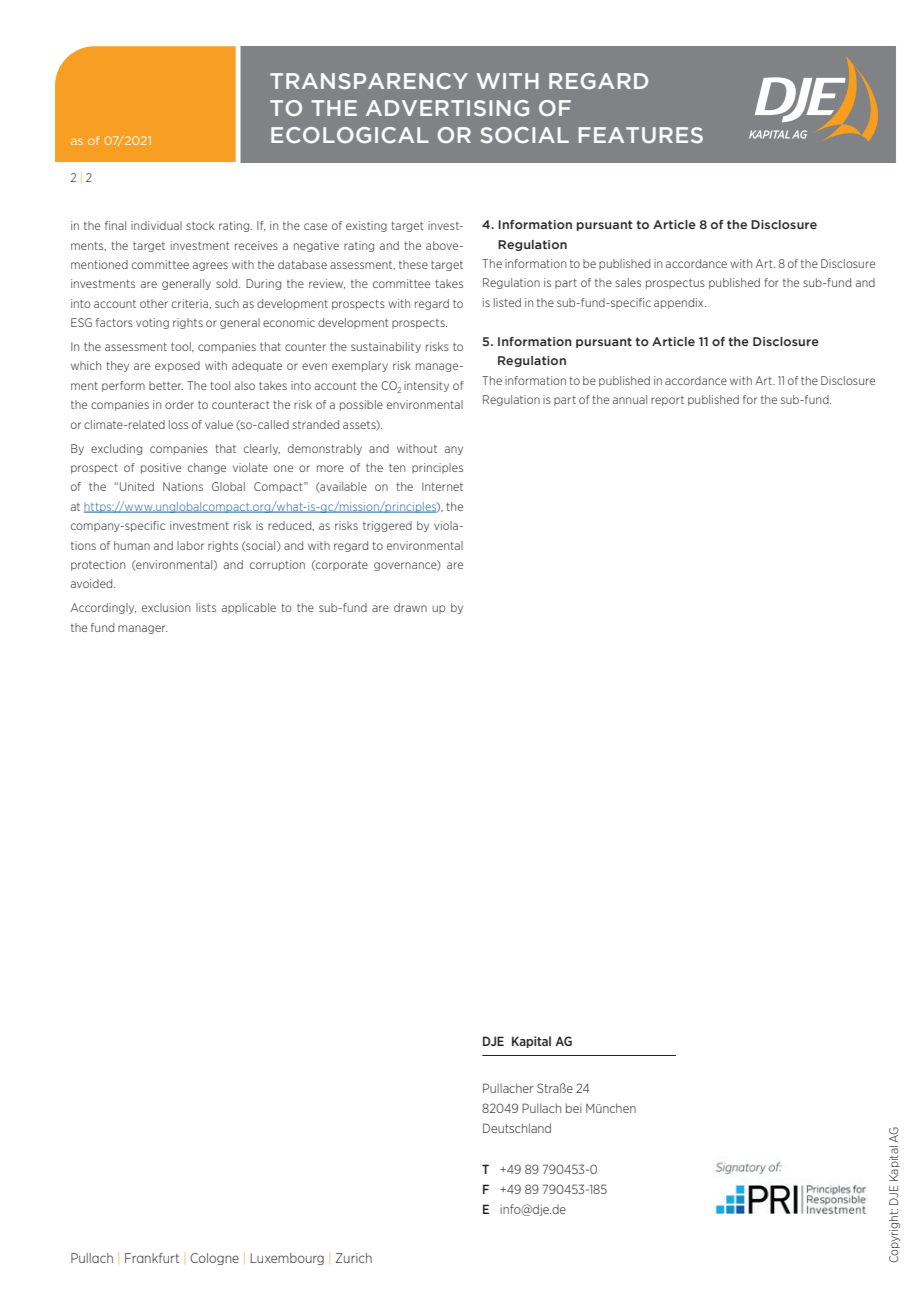  Describe the element at coordinates (350, 135) in the screenshot. I see `ECOLOGICAL` at that location.
